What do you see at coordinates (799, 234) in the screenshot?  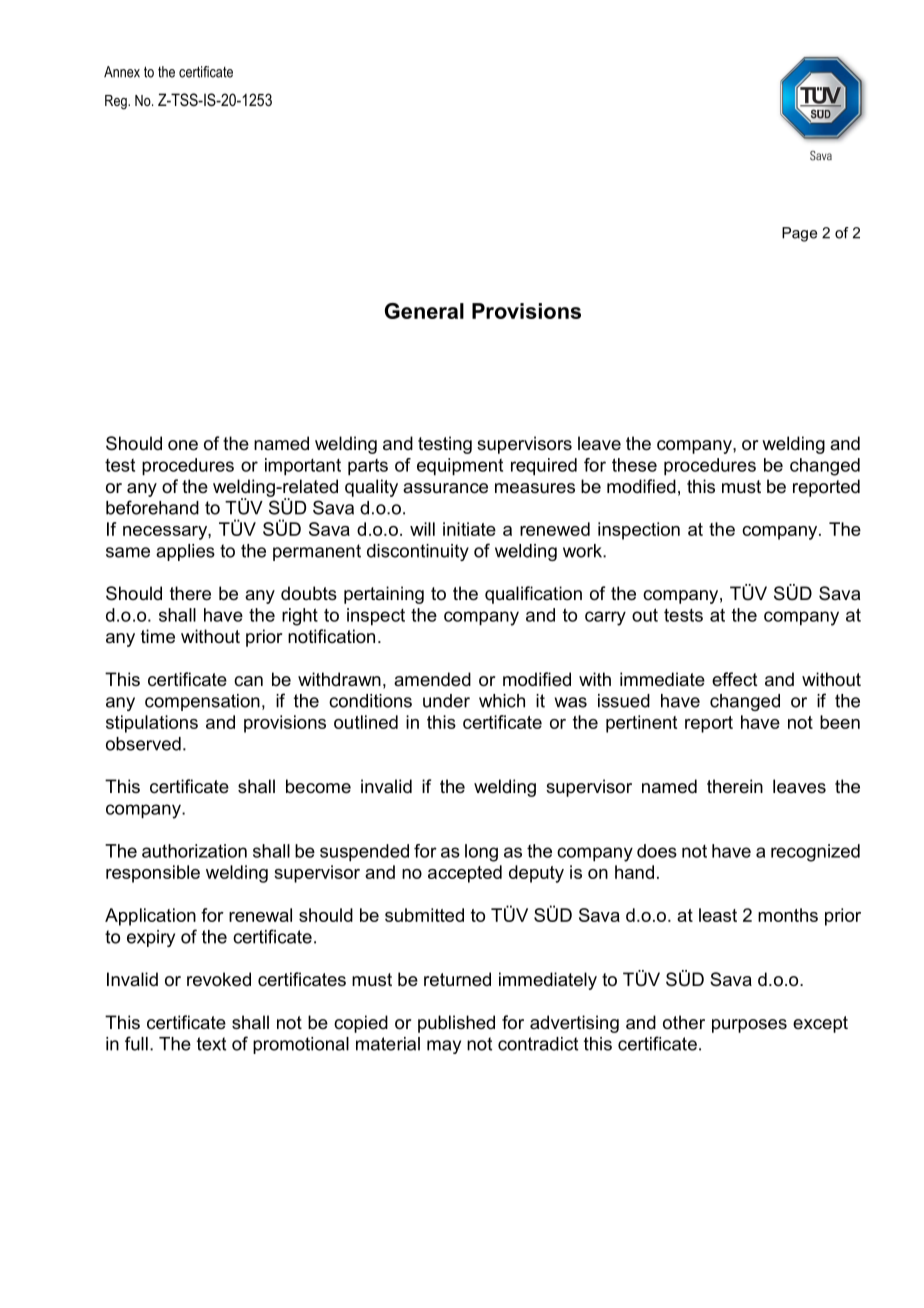 I see `Page` at bounding box center [799, 234].
